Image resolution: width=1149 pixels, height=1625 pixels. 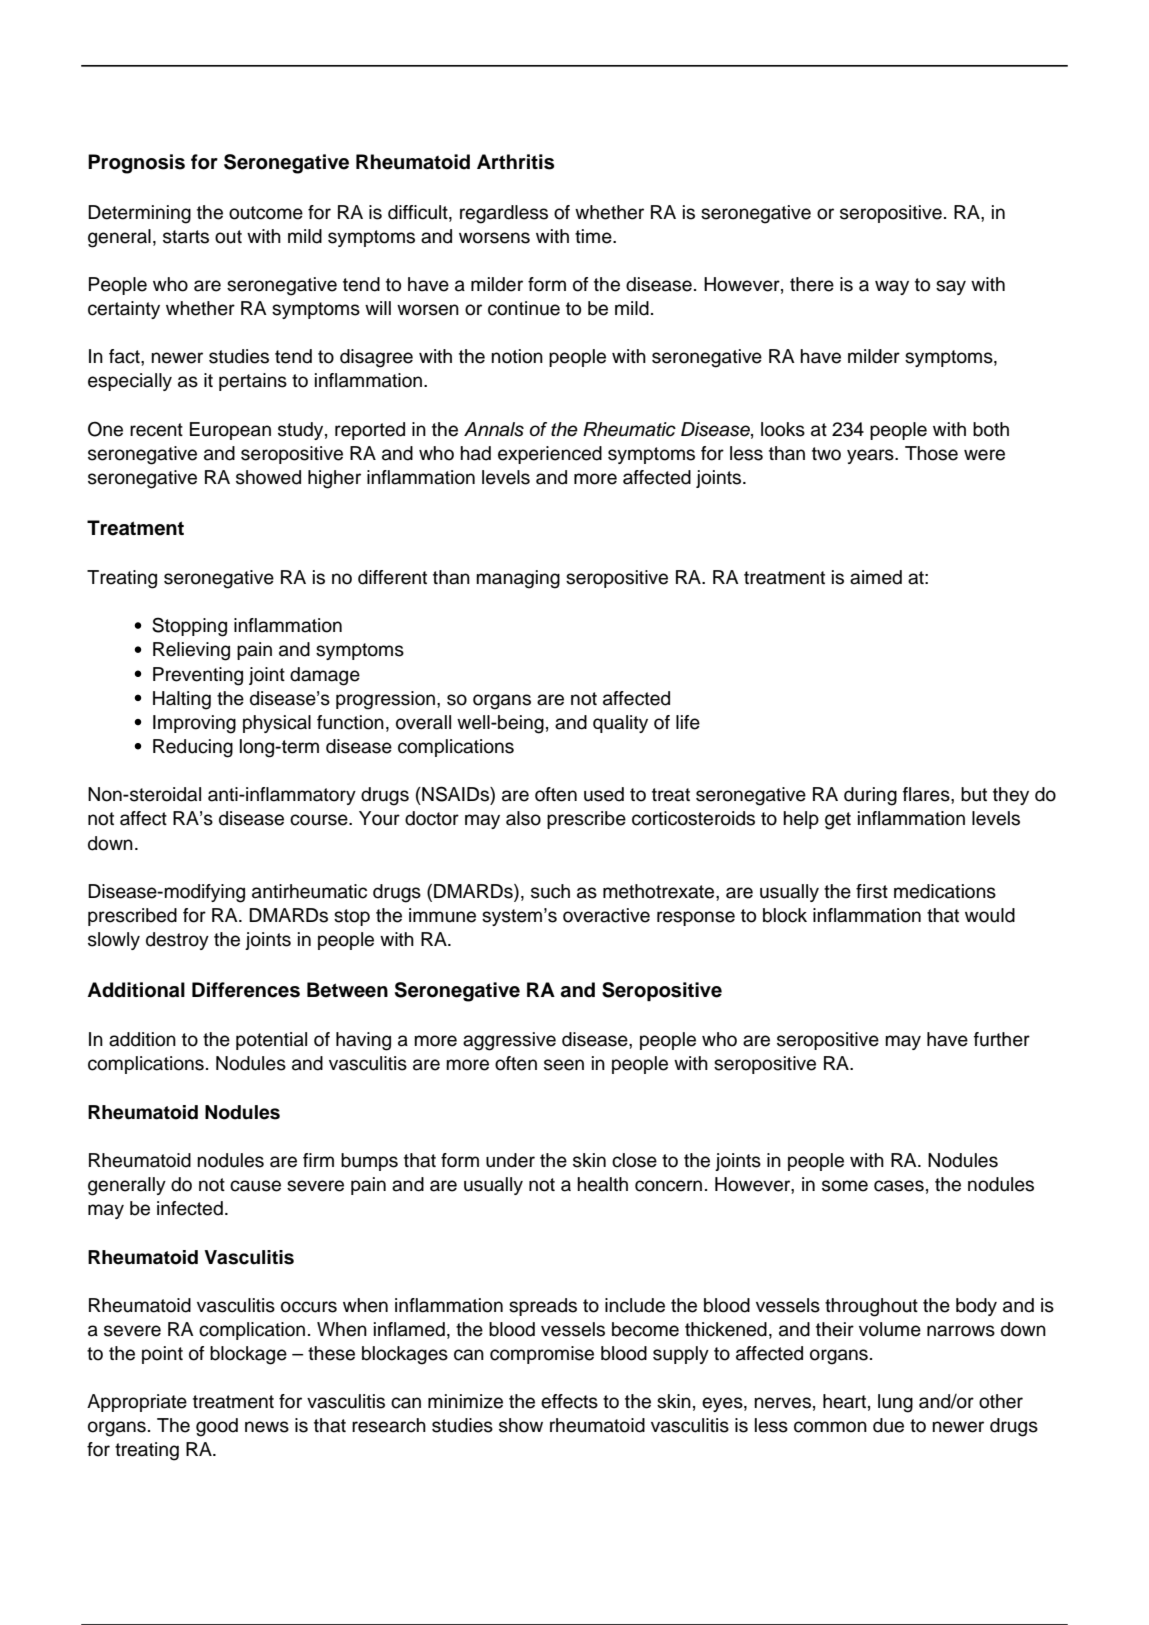 I want to click on Reducing, so click(x=193, y=748).
